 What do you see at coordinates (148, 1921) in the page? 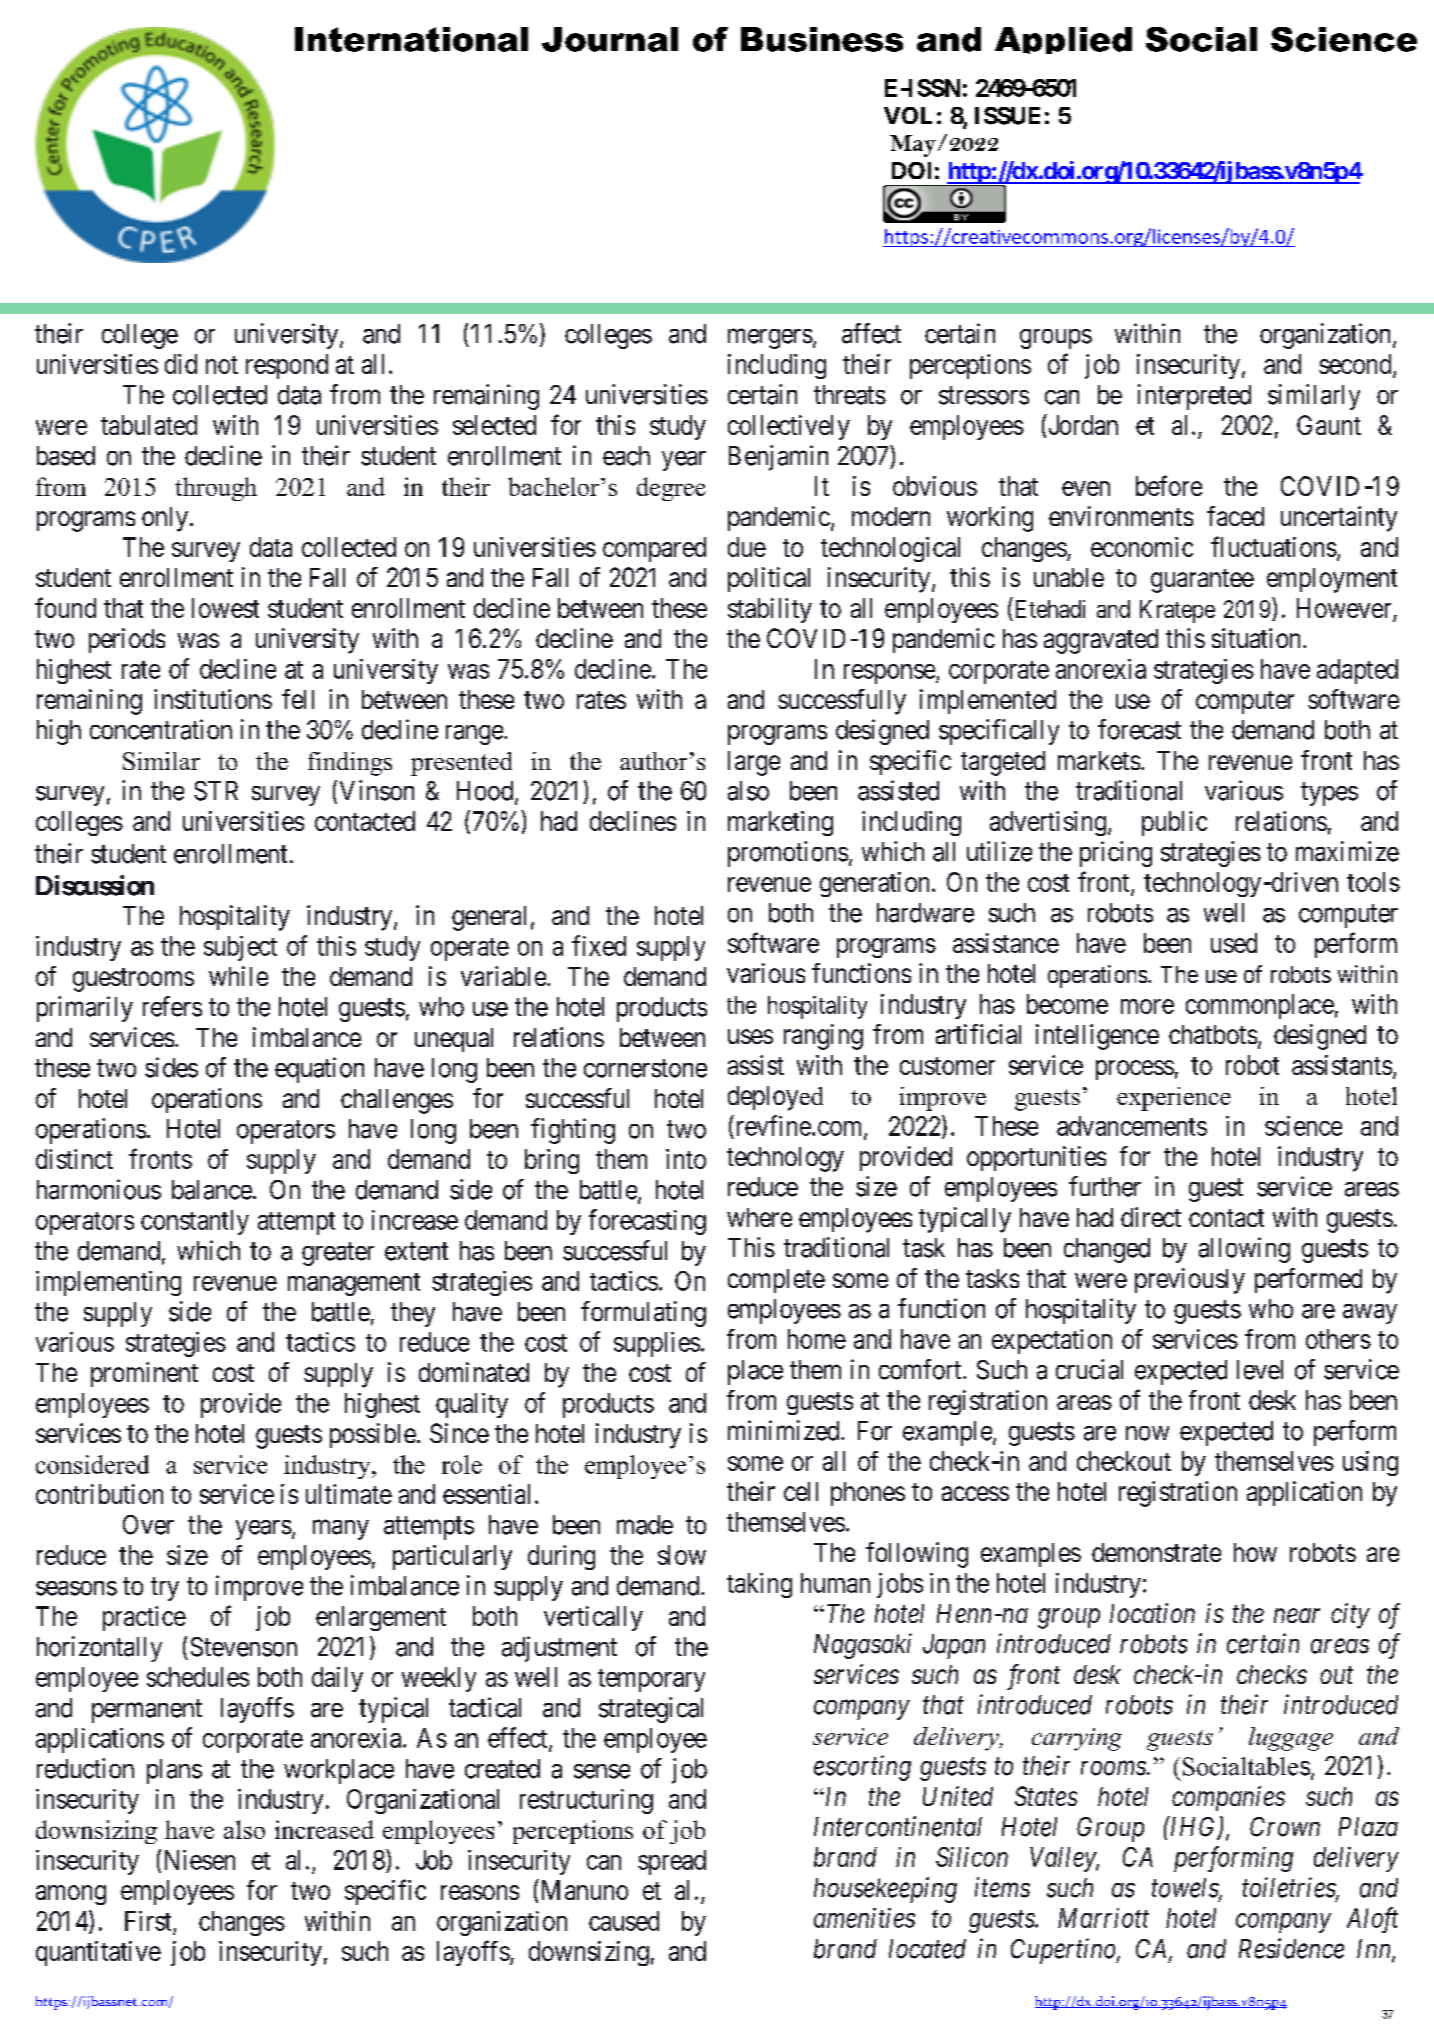
I see `First` at bounding box center [148, 1921].
